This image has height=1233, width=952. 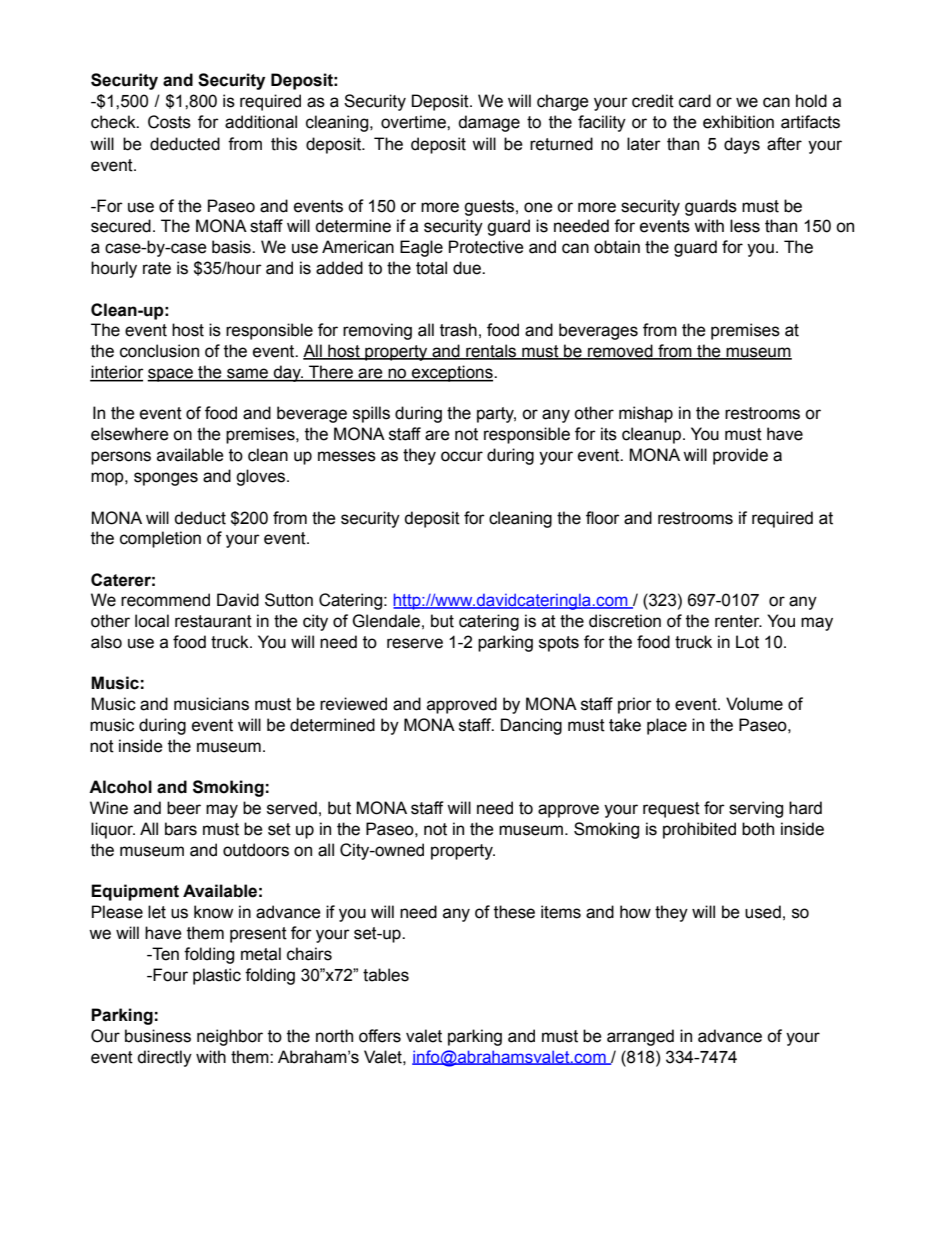 What do you see at coordinates (458, 330) in the image?
I see `trash` at bounding box center [458, 330].
